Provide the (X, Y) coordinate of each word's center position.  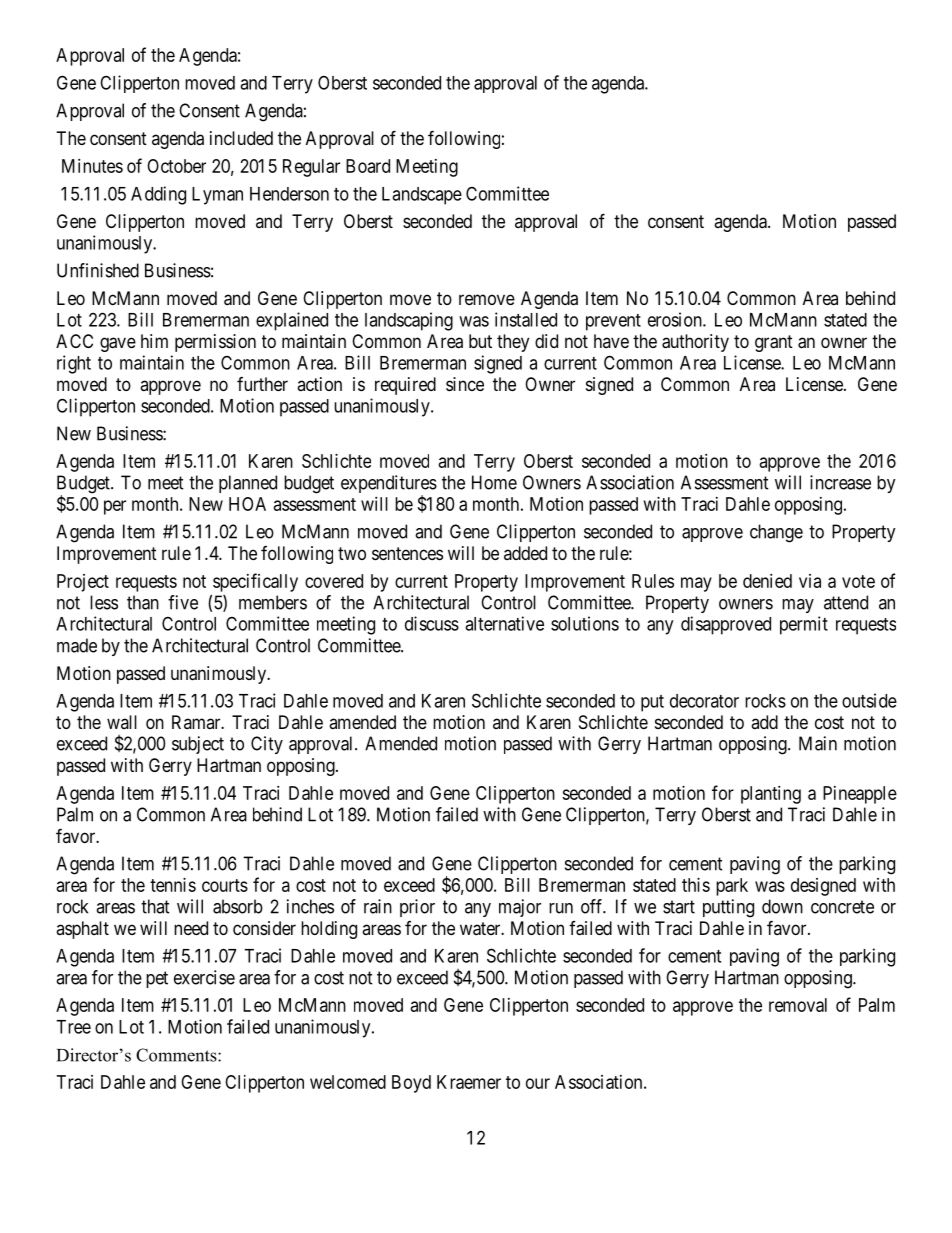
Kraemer (469, 1082)
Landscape (422, 196)
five (183, 602)
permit (804, 625)
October (176, 166)
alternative (504, 623)
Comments (177, 1055)
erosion (676, 319)
